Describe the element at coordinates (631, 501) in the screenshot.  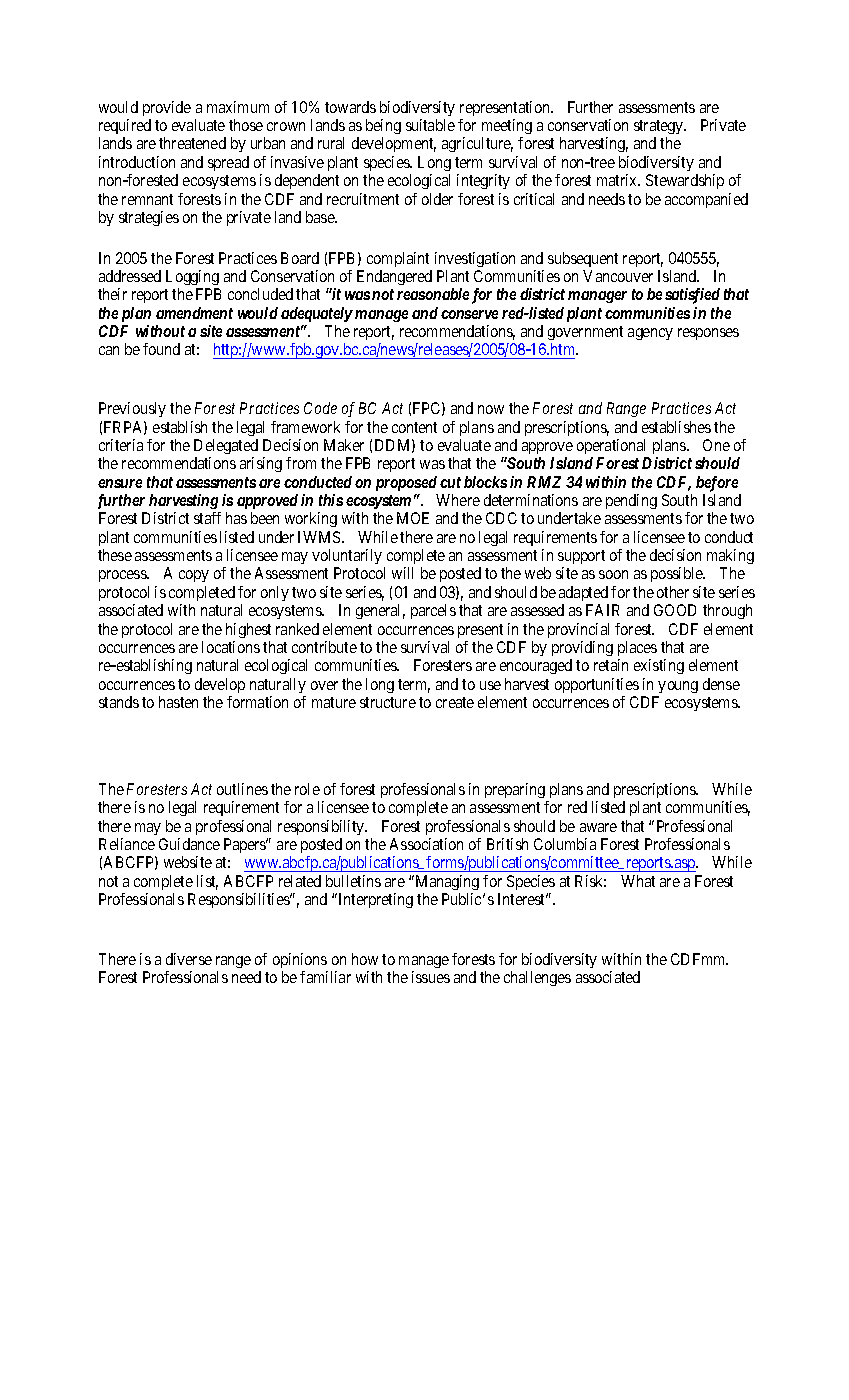
I see `pending` at that location.
